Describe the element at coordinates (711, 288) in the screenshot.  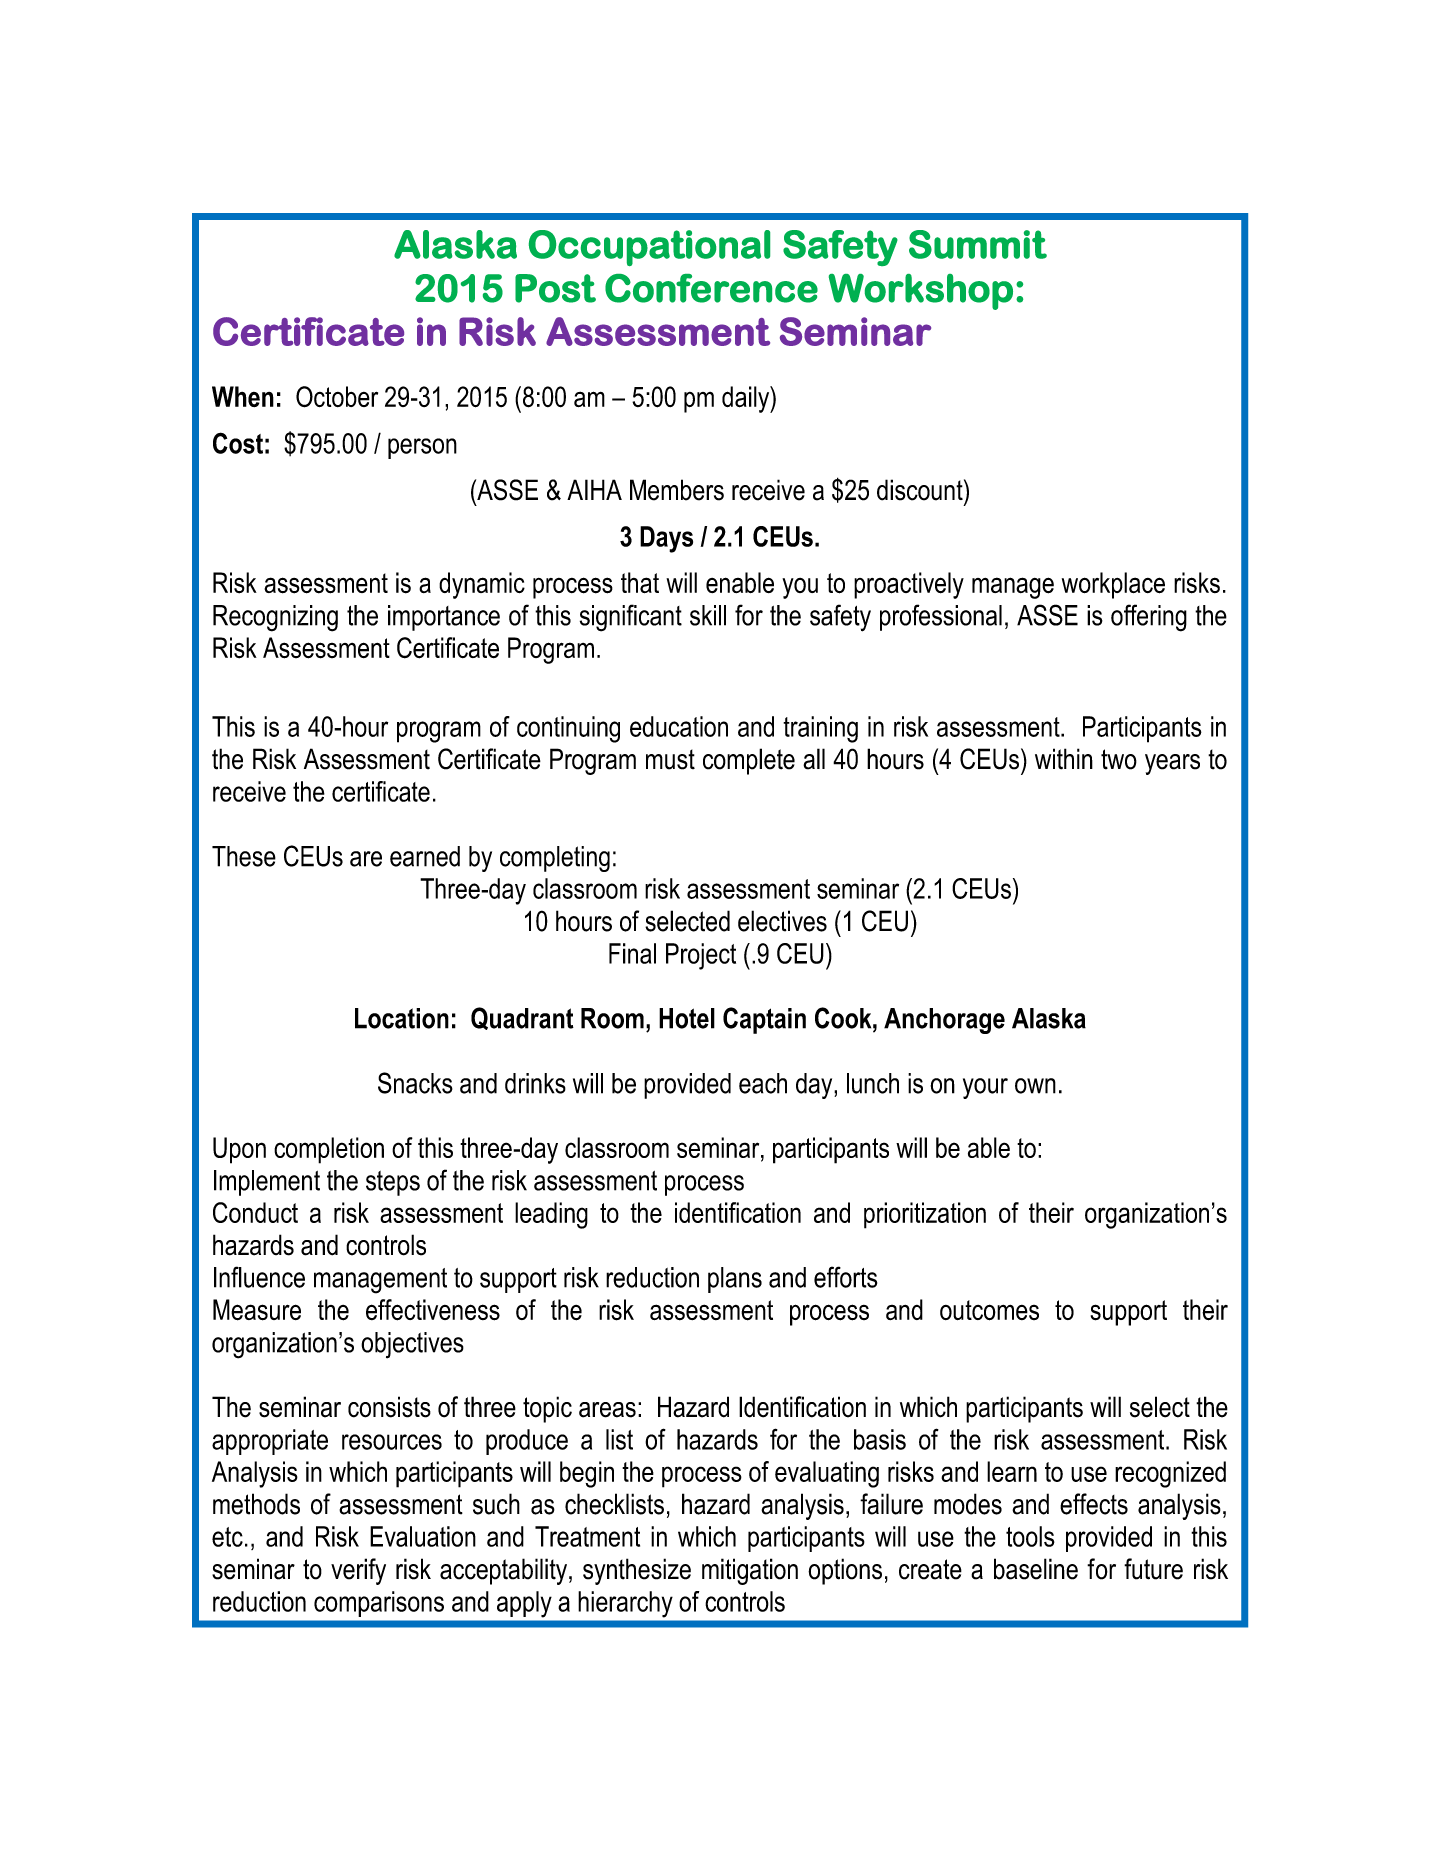
I see `Conference` at that location.
